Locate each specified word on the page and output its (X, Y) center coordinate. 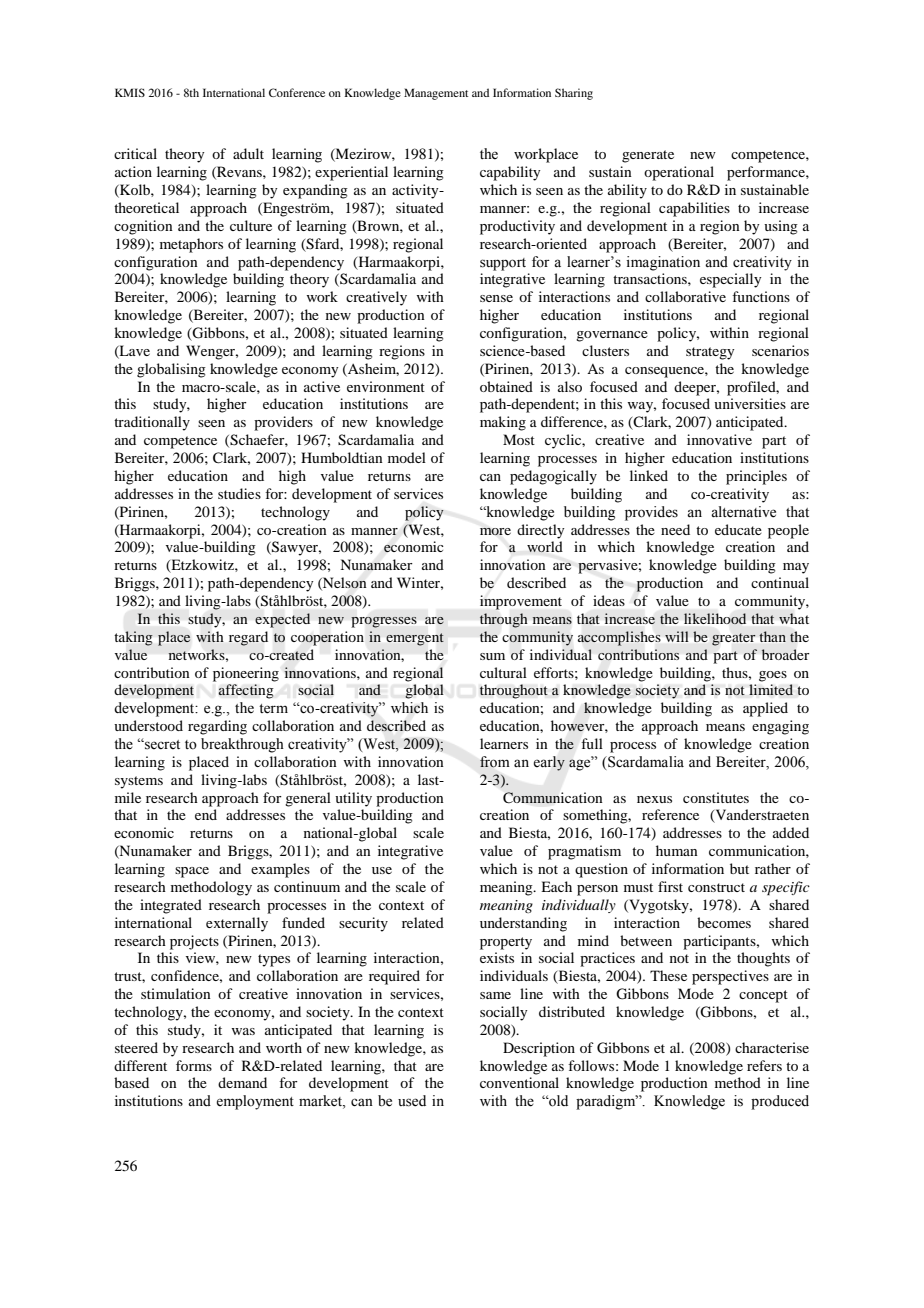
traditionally (152, 423)
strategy (710, 353)
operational (679, 173)
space (192, 872)
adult (248, 153)
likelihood (715, 618)
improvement (521, 602)
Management (436, 94)
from (495, 762)
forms (194, 1065)
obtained (506, 386)
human (677, 850)
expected (282, 620)
